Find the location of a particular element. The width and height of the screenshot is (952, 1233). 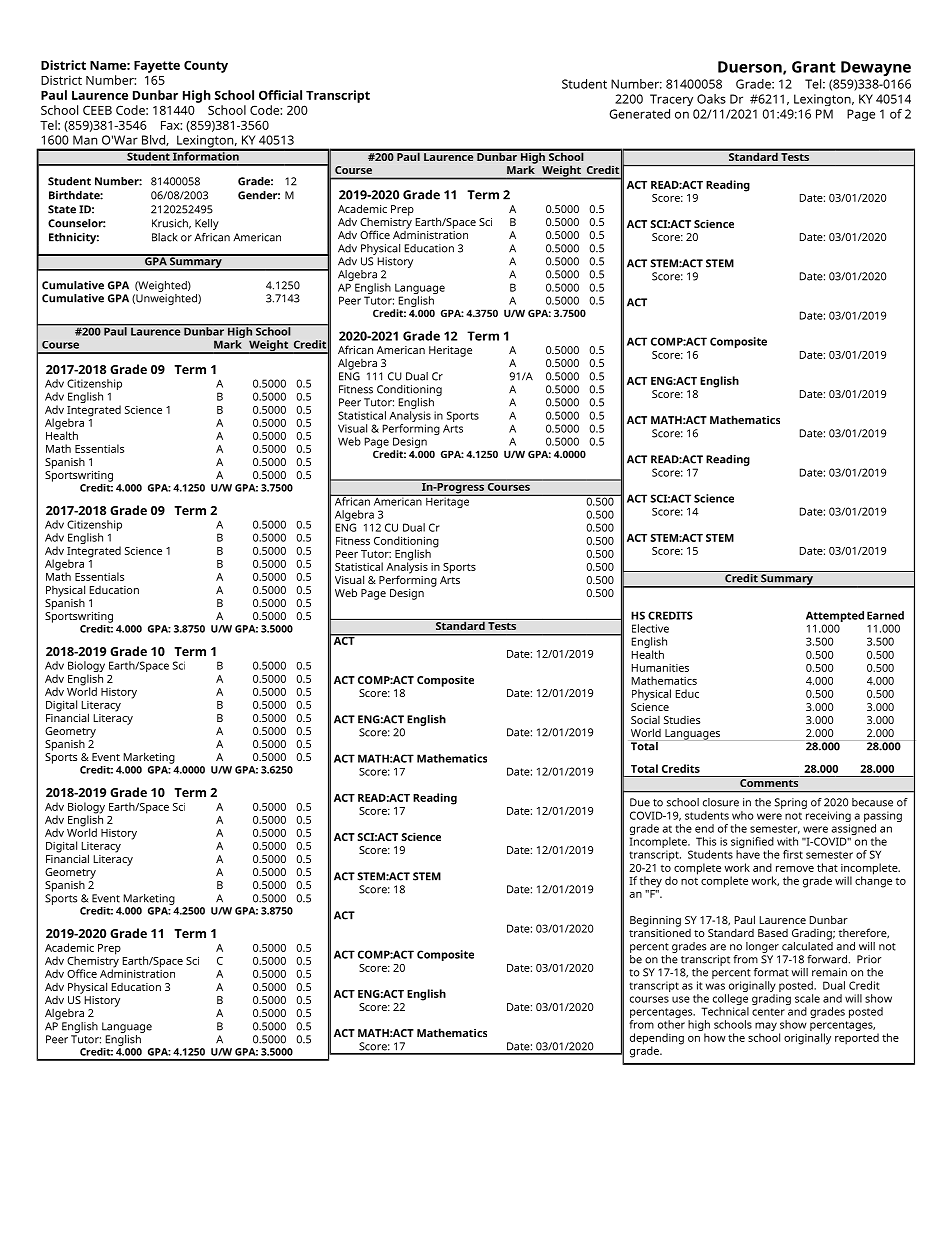

Elective is located at coordinates (650, 628).
